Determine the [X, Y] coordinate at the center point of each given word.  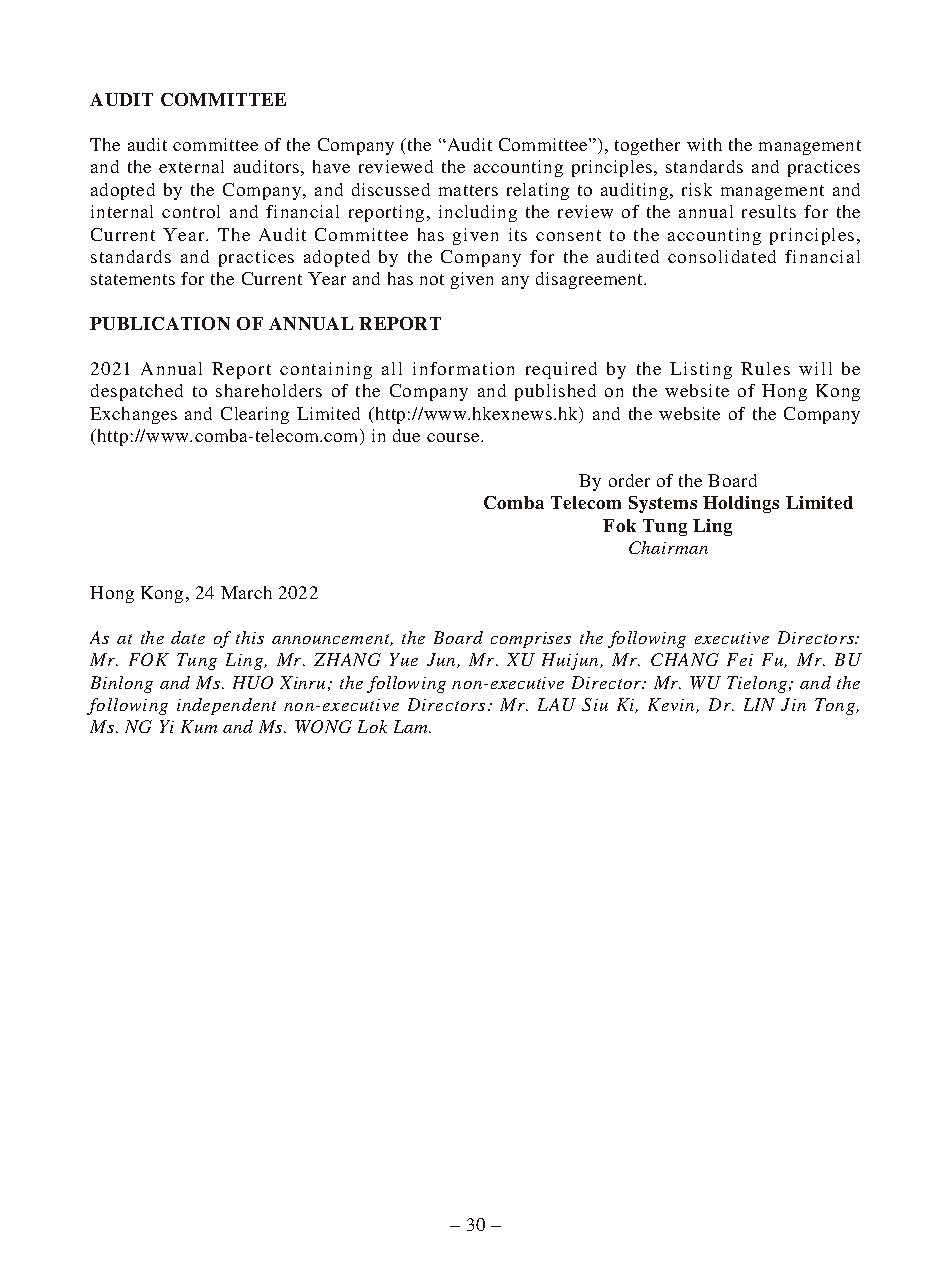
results [769, 211]
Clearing [255, 415]
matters [468, 190]
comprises [531, 640]
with [704, 144]
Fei [740, 659]
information [463, 368]
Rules [765, 368]
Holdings [741, 504]
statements [133, 279]
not [432, 279]
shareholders [269, 390]
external [191, 166]
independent [226, 706]
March [246, 592]
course [454, 437]
